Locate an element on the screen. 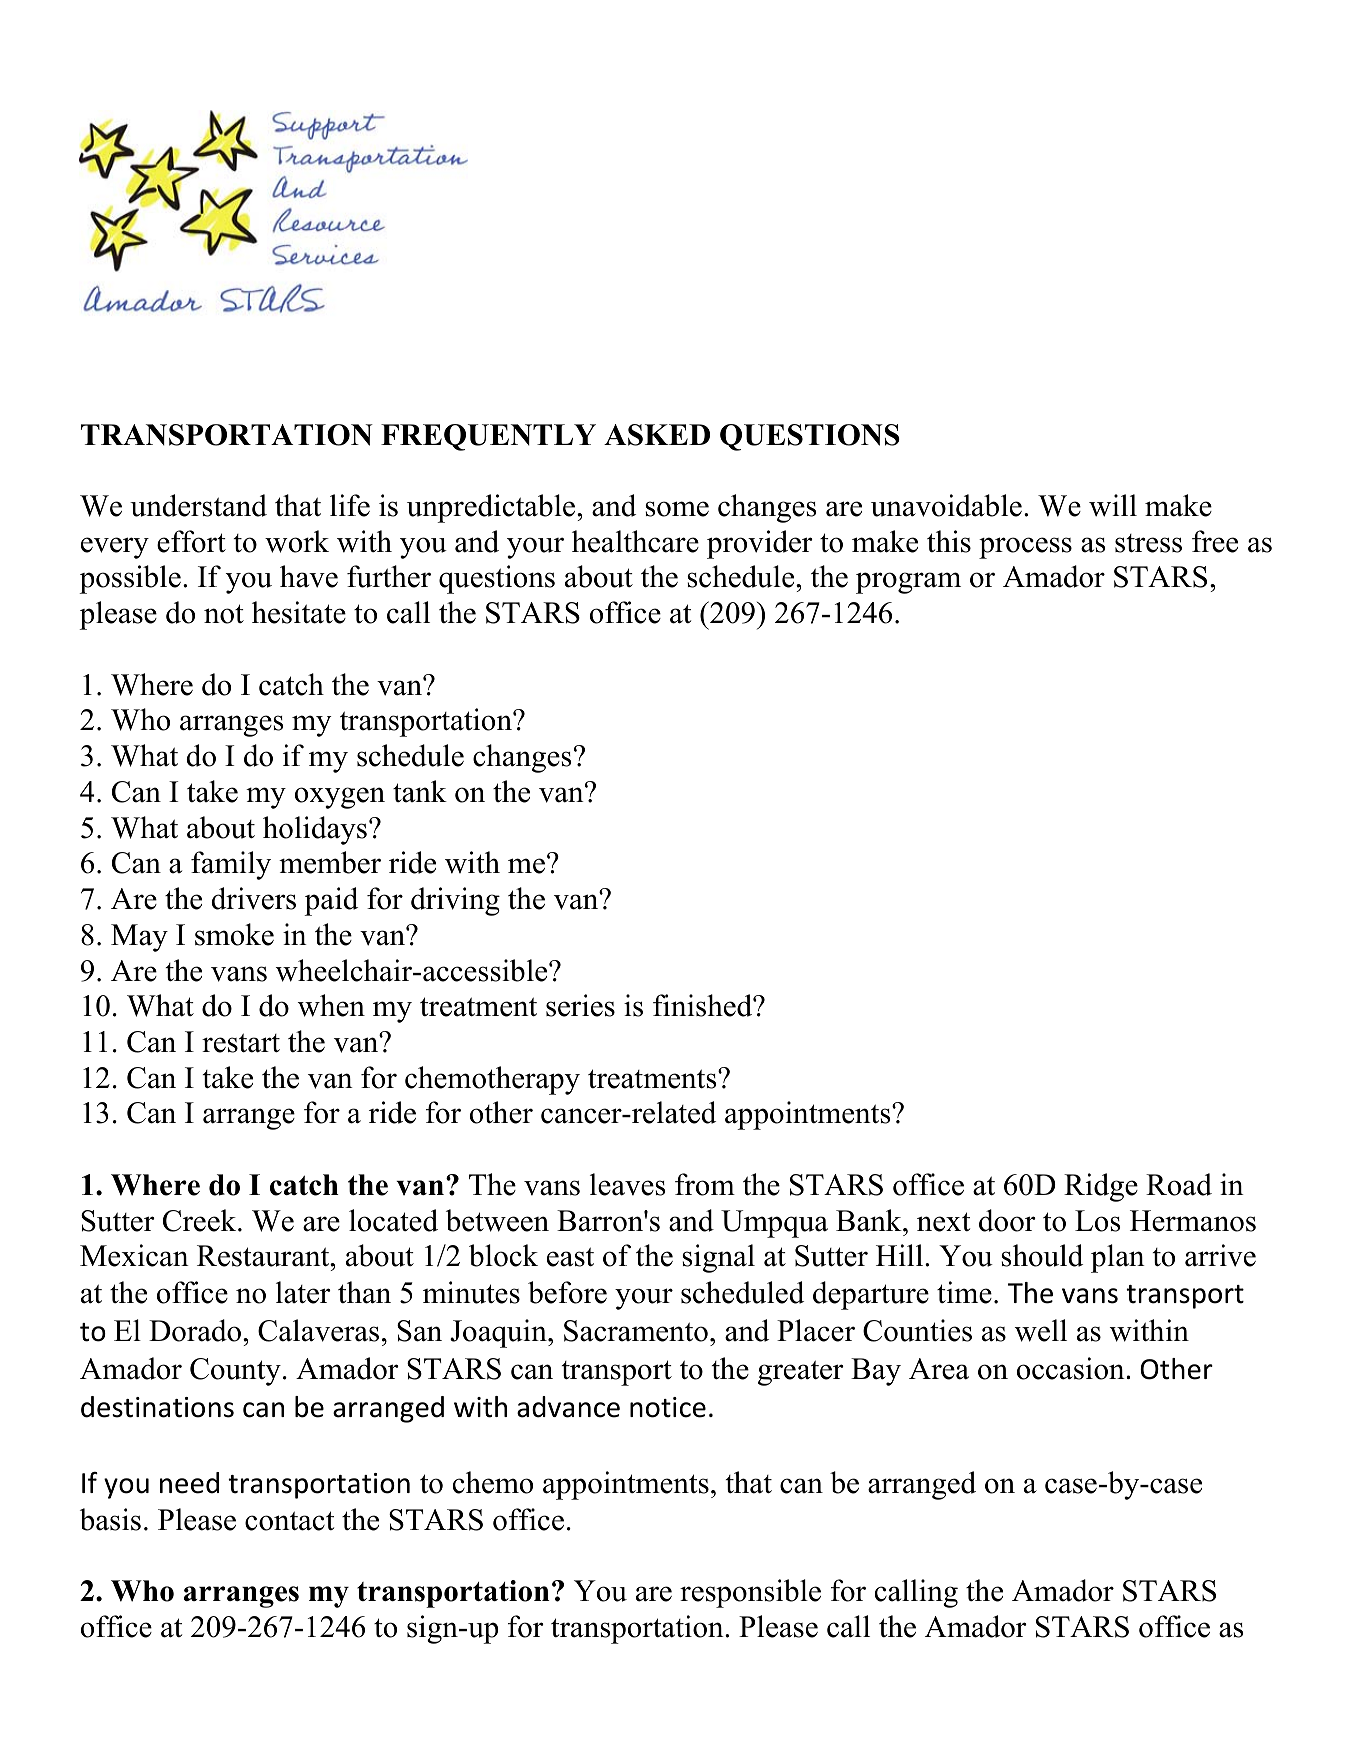 The width and height of the screenshot is (1358, 1758). will is located at coordinates (1113, 505).
